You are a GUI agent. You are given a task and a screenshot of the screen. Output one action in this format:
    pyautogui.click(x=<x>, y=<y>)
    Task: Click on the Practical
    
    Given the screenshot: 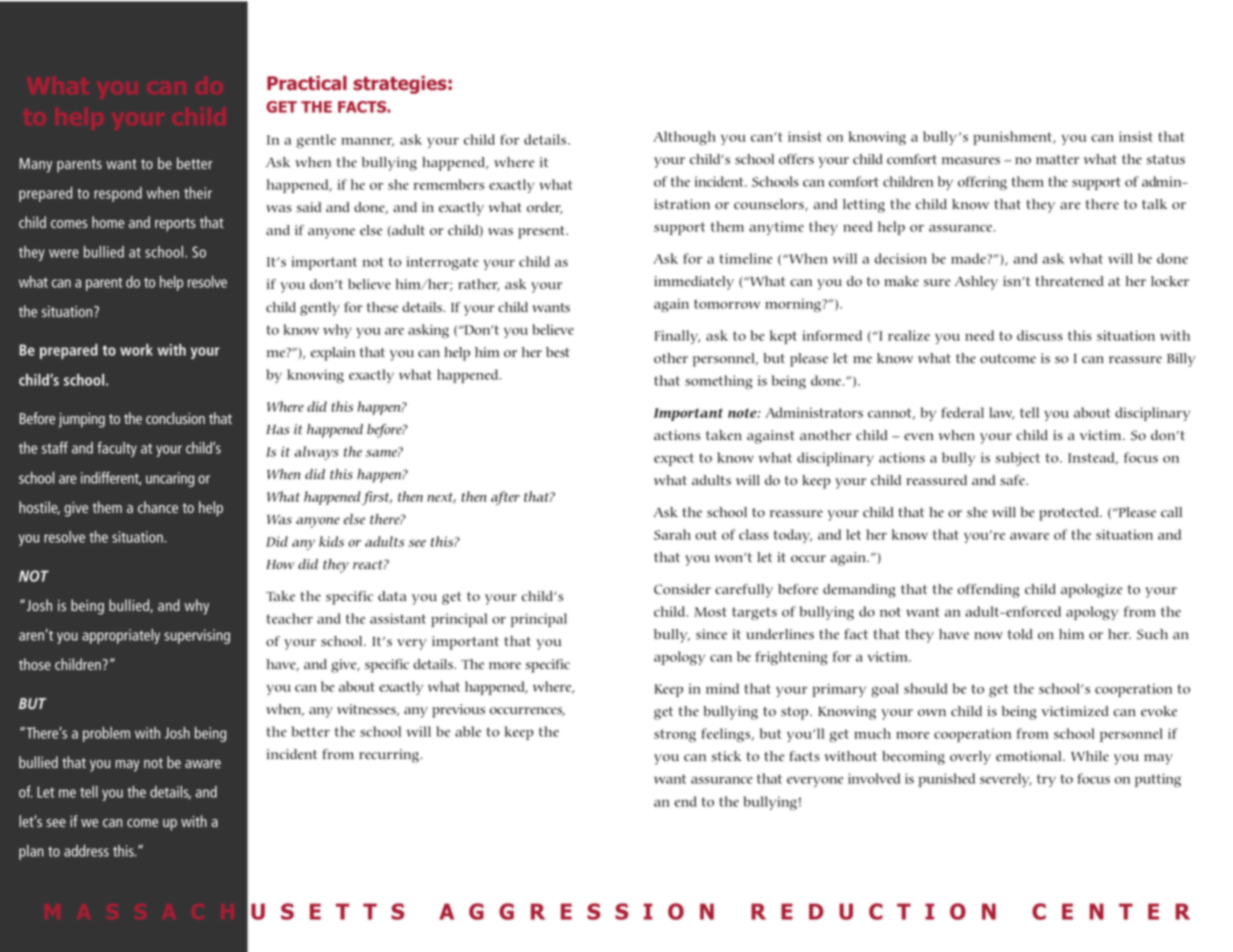 What is the action you would take?
    pyautogui.click(x=307, y=83)
